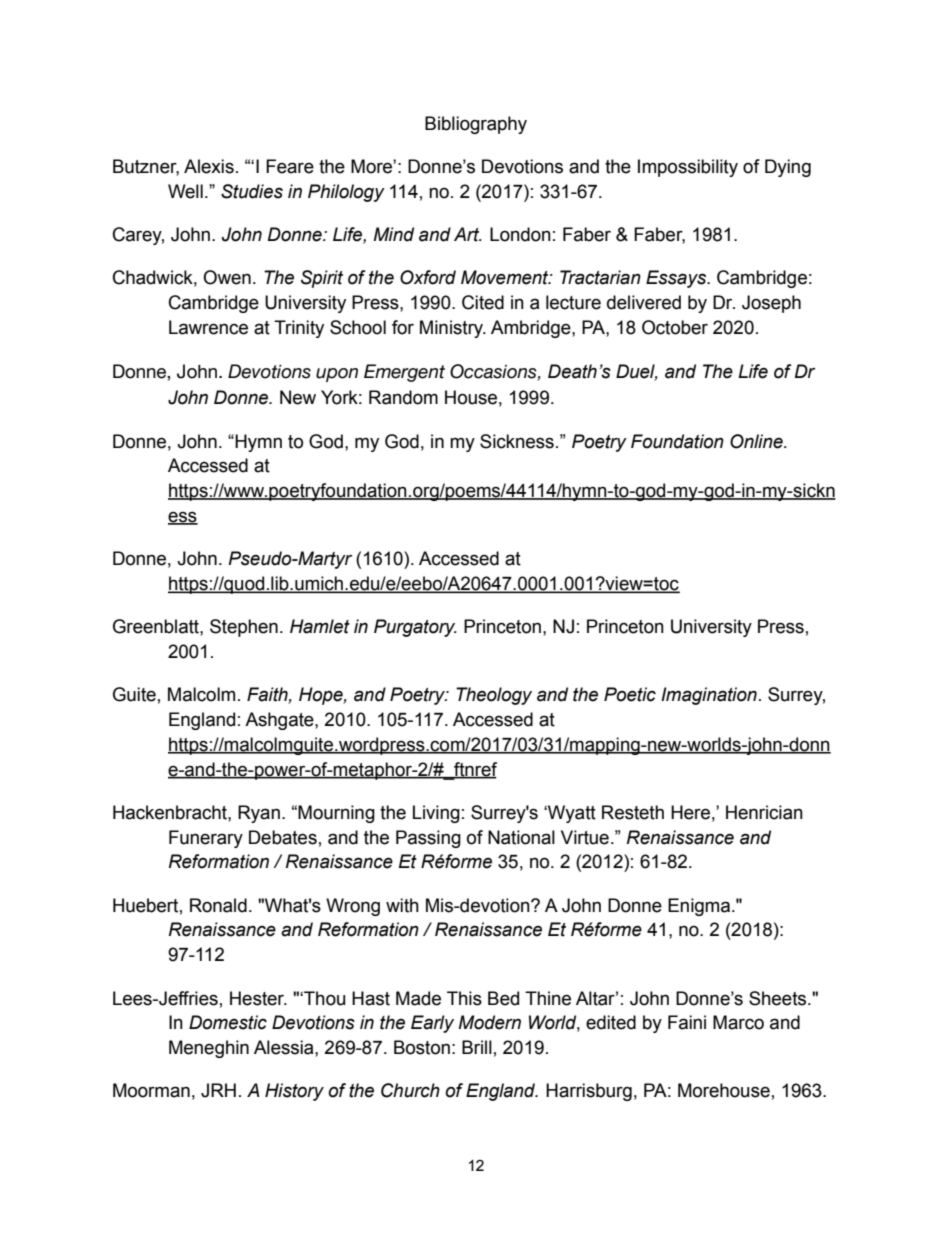  I want to click on Here, so click(690, 812).
